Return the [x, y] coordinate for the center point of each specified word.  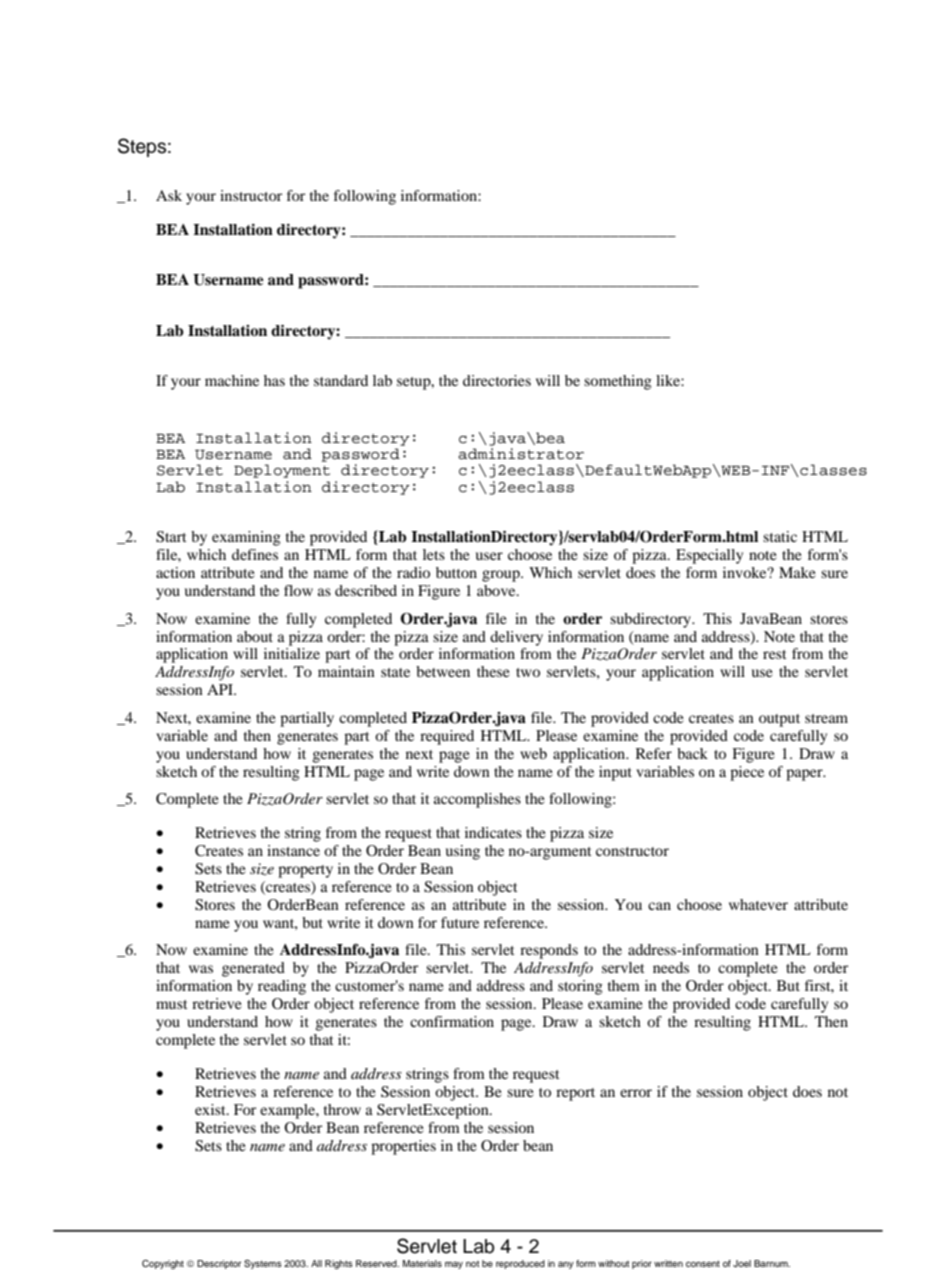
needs [671, 967]
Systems [263, 1264]
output [779, 720]
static [780, 536]
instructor [251, 195]
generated [253, 969]
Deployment [282, 471]
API [221, 689]
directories [497, 380]
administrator [521, 454]
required [447, 737]
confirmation [452, 1021]
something [618, 382]
